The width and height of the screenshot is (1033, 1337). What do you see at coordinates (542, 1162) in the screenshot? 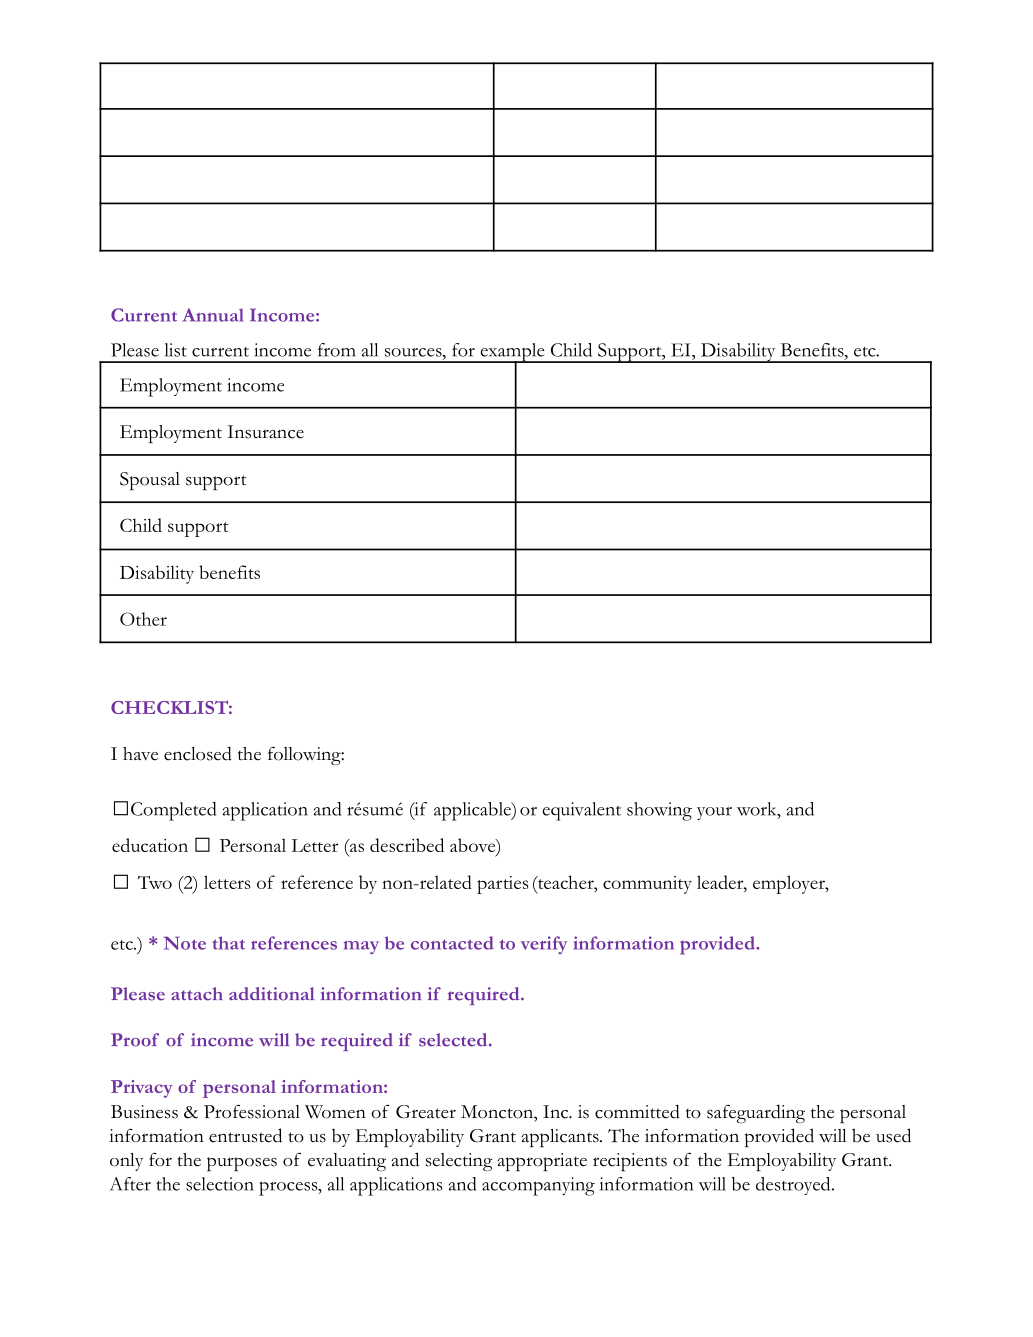
I see `appropriate` at bounding box center [542, 1162].
